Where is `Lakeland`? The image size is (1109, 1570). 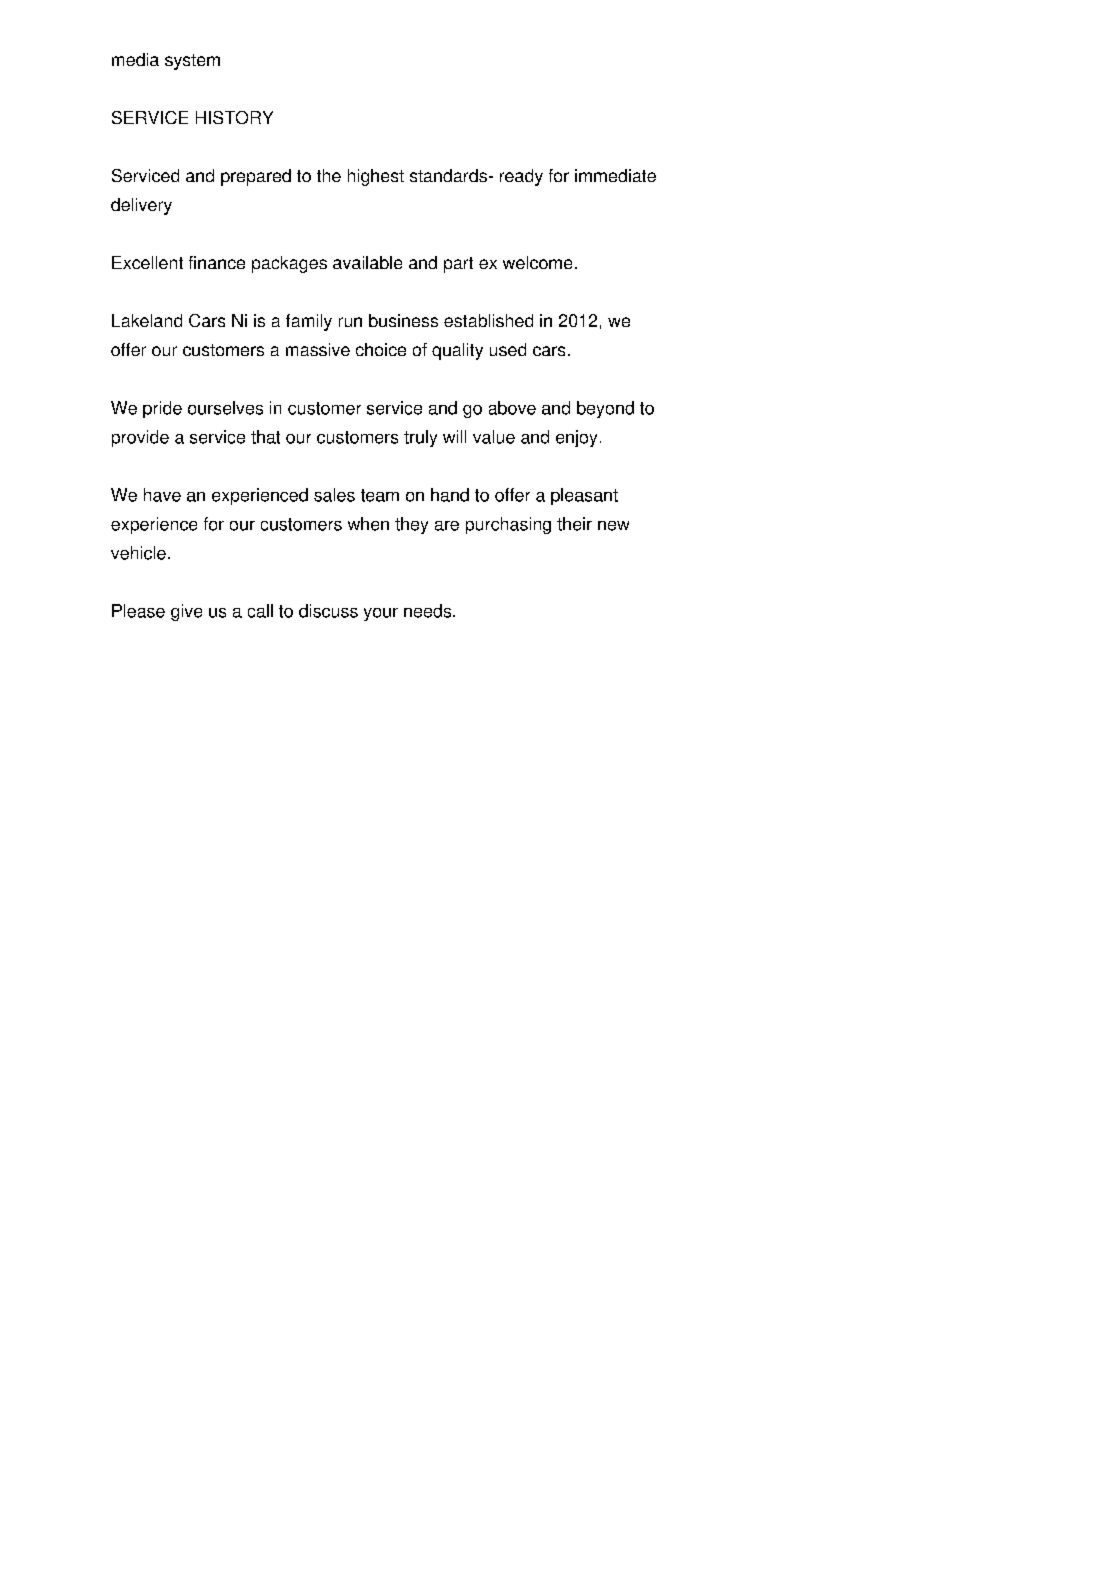
Lakeland is located at coordinates (147, 320).
